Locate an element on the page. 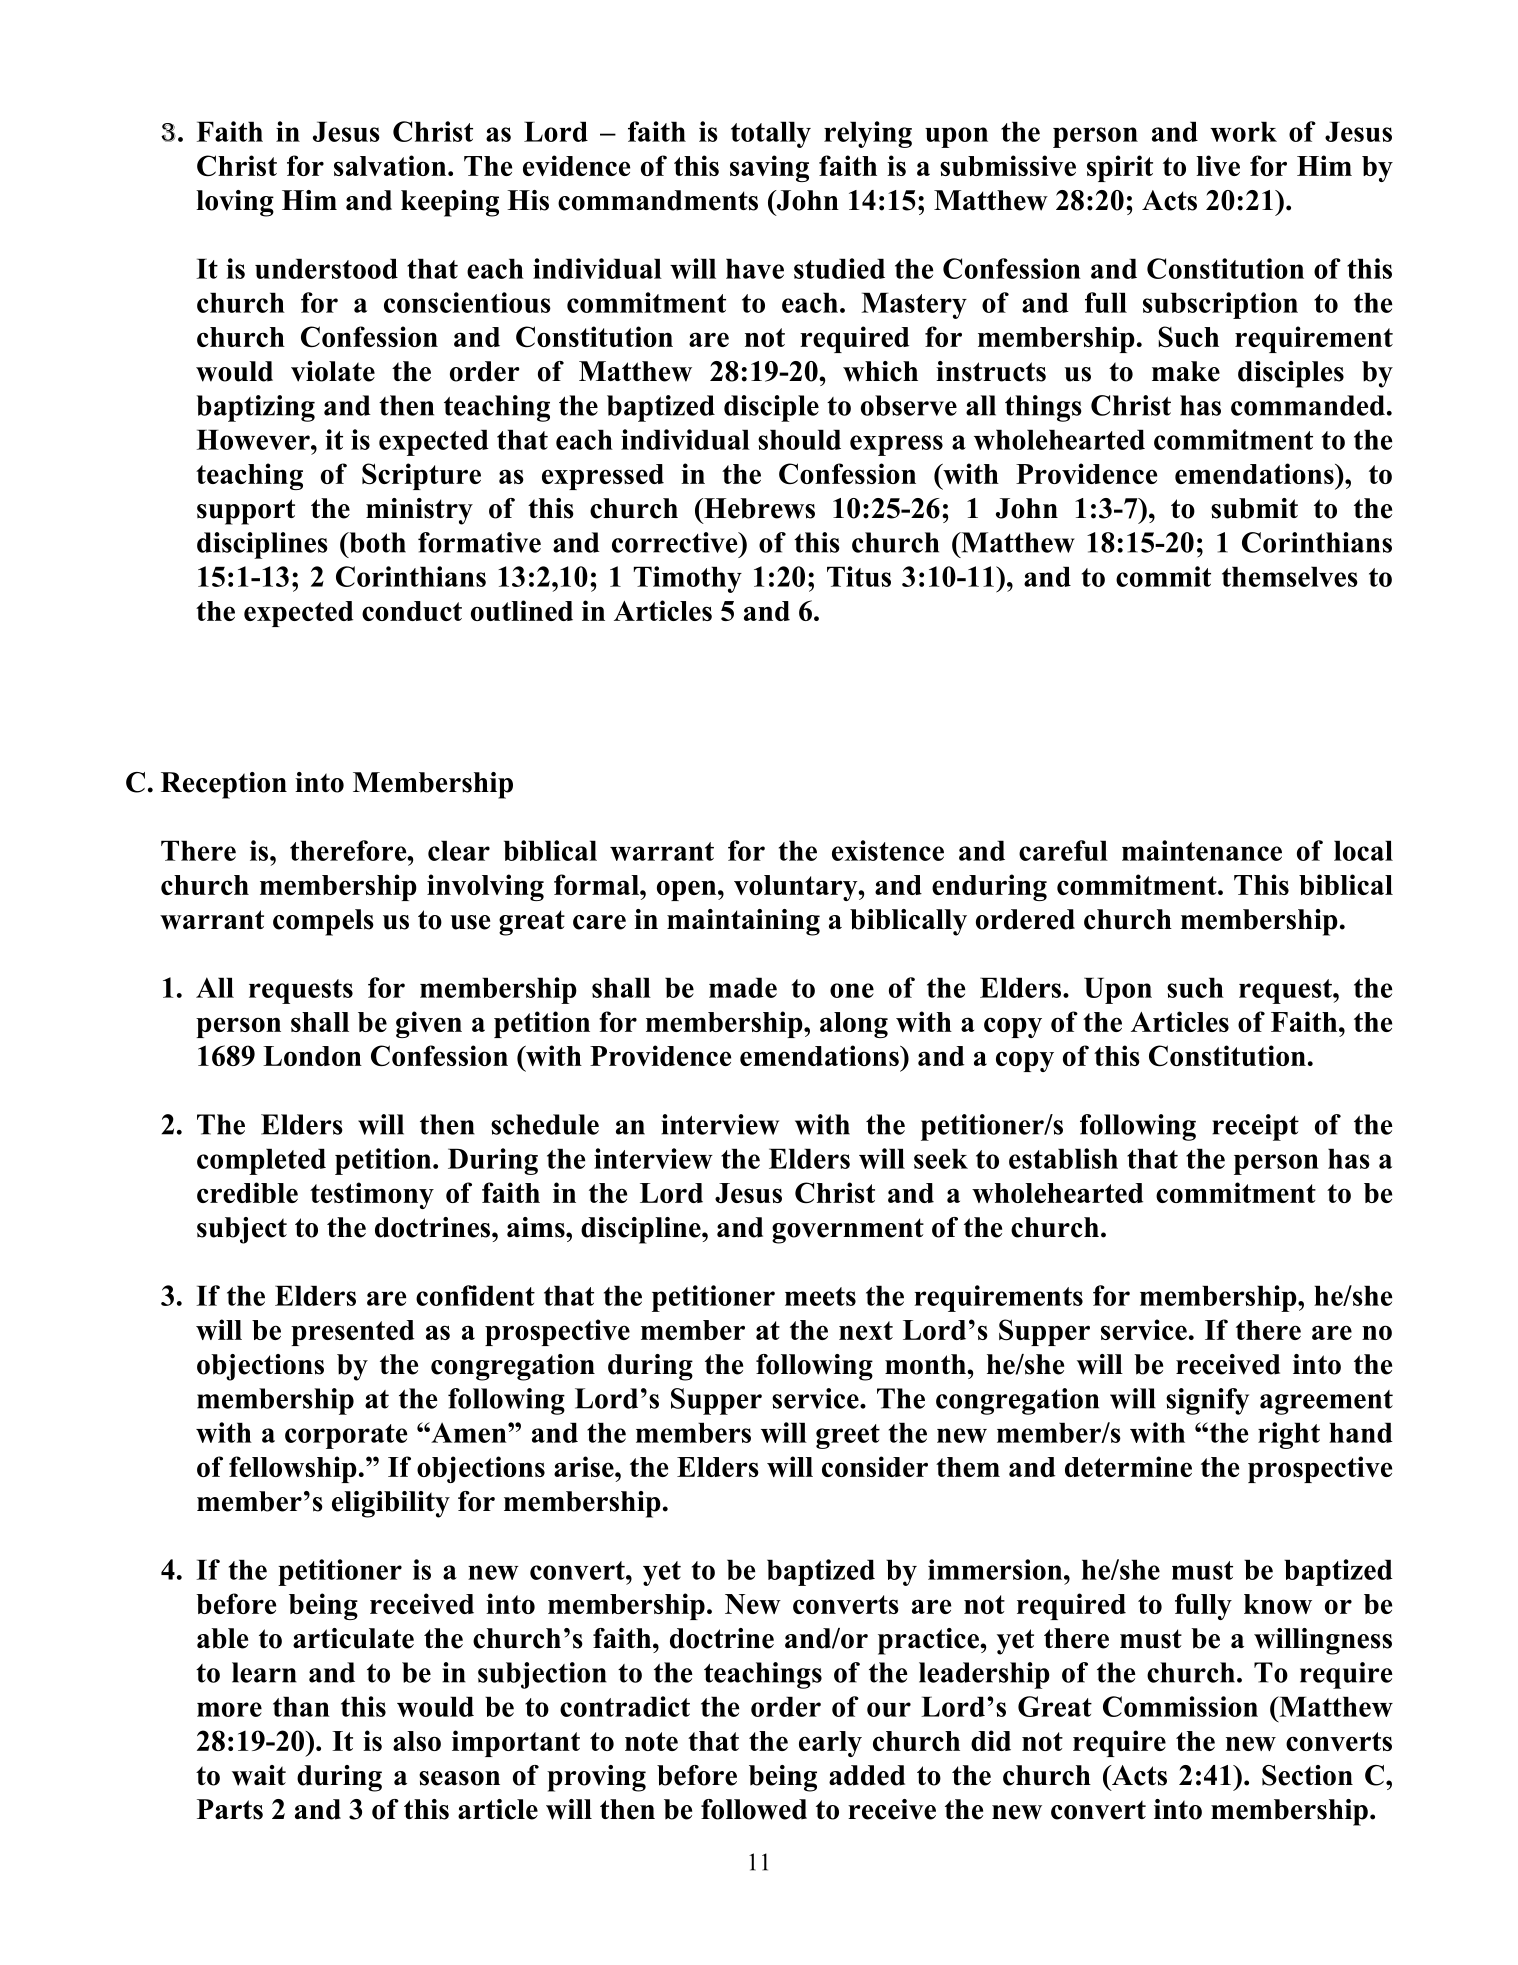  saving is located at coordinates (769, 168).
